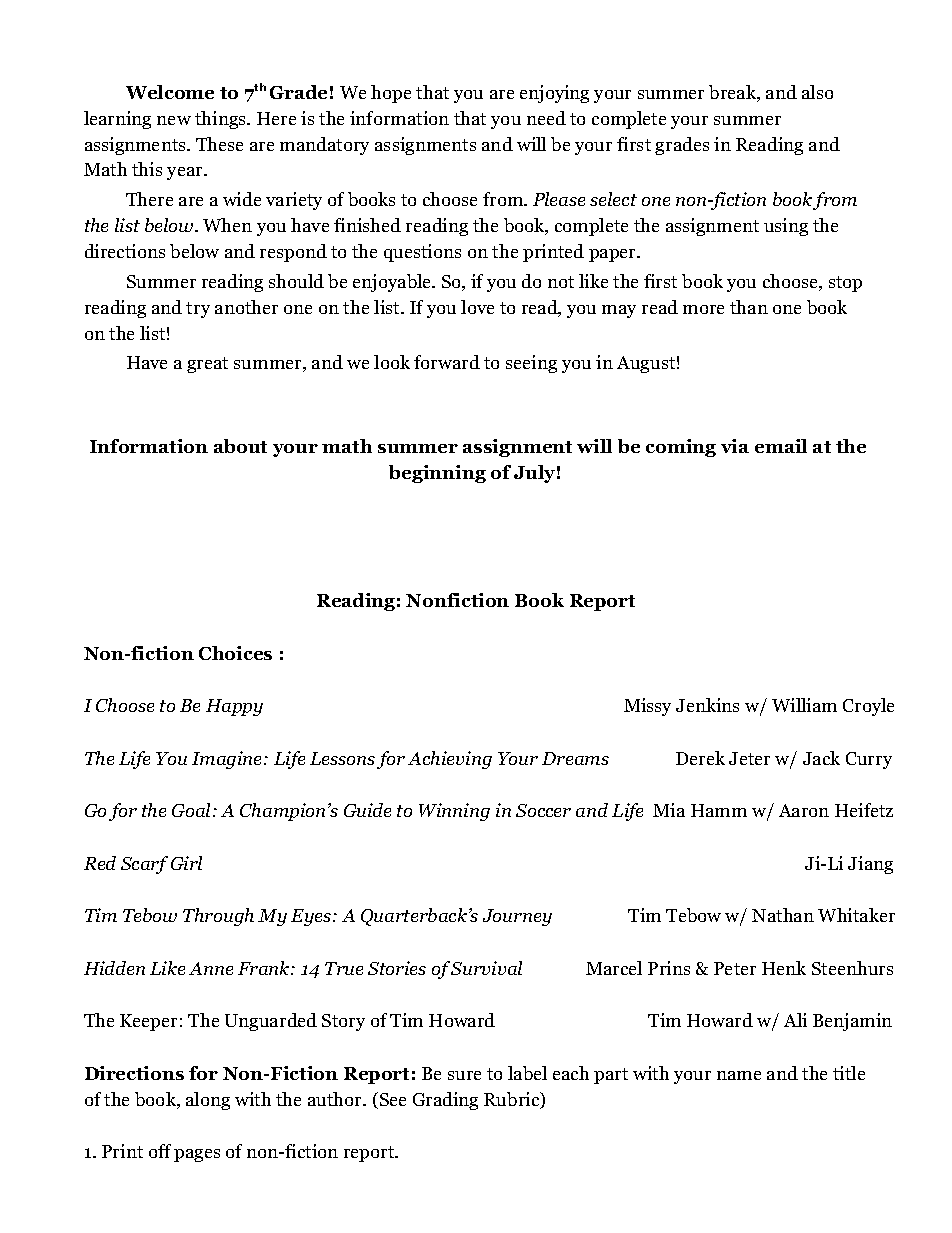 The image size is (952, 1233). What do you see at coordinates (870, 865) in the screenshot?
I see `Jiang` at bounding box center [870, 865].
